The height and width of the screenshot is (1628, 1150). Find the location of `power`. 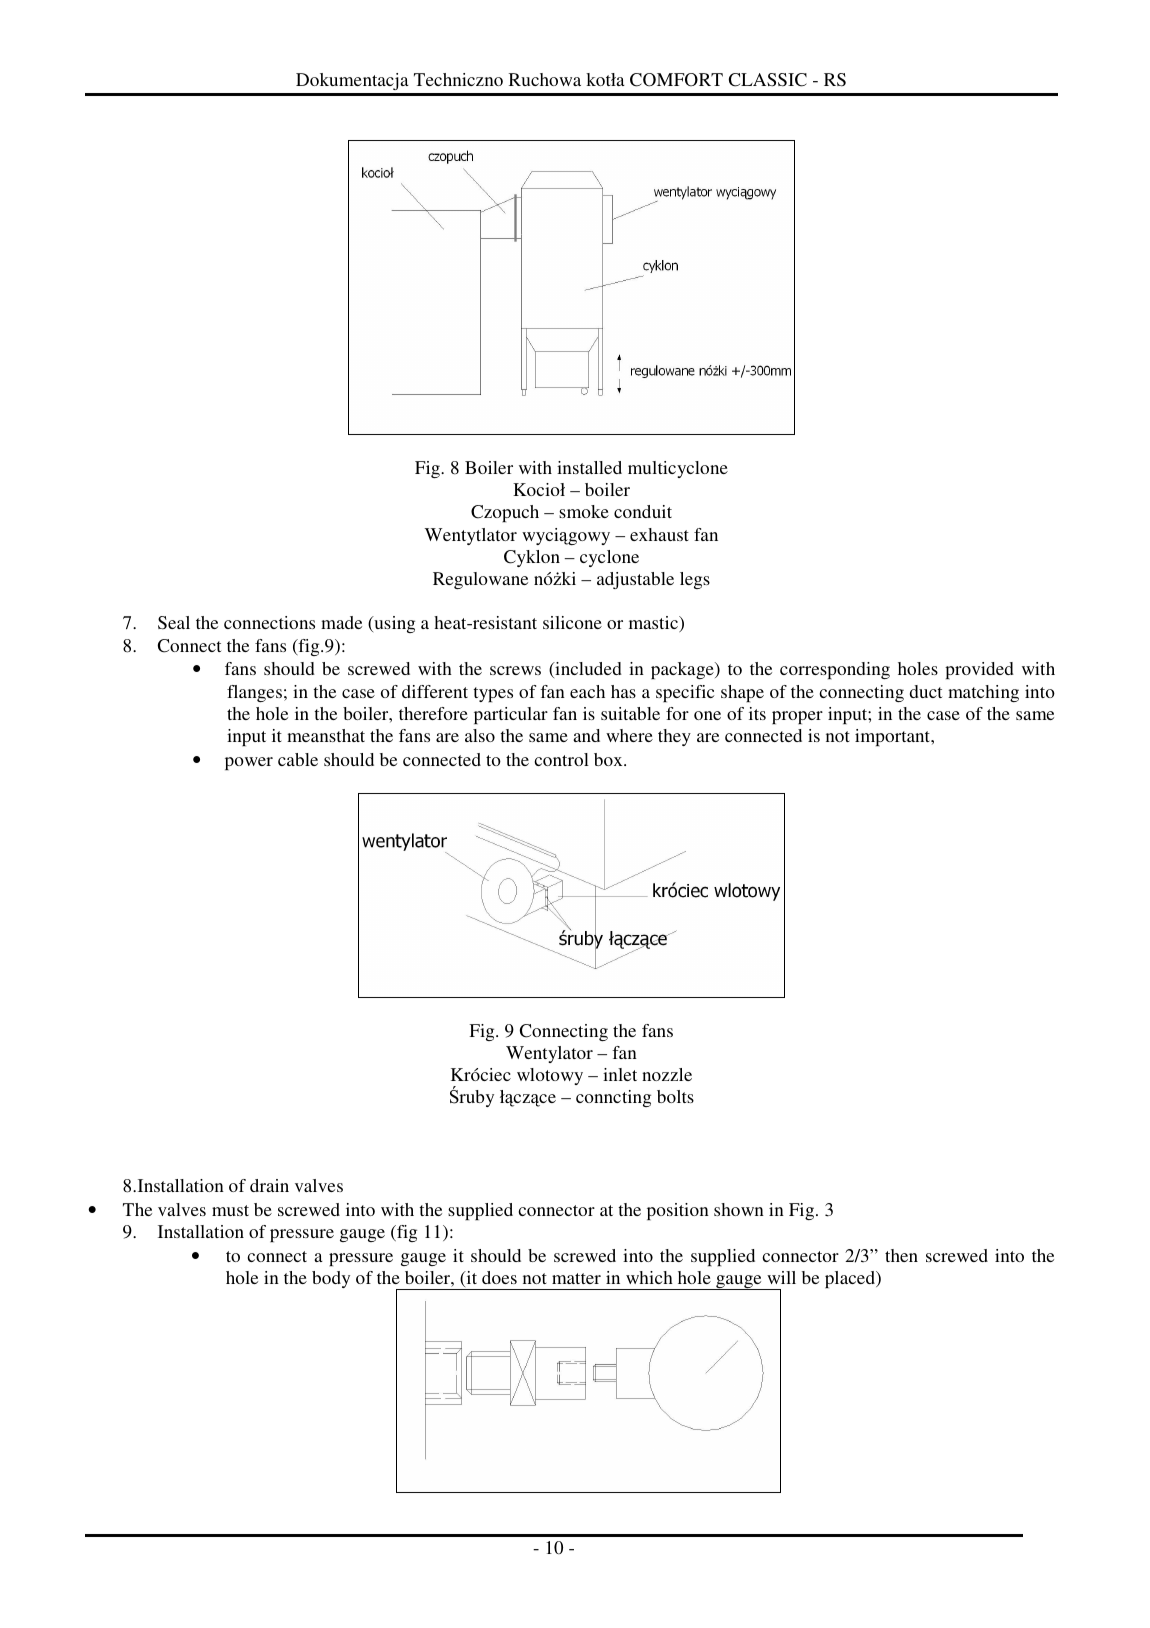

power is located at coordinates (249, 763).
